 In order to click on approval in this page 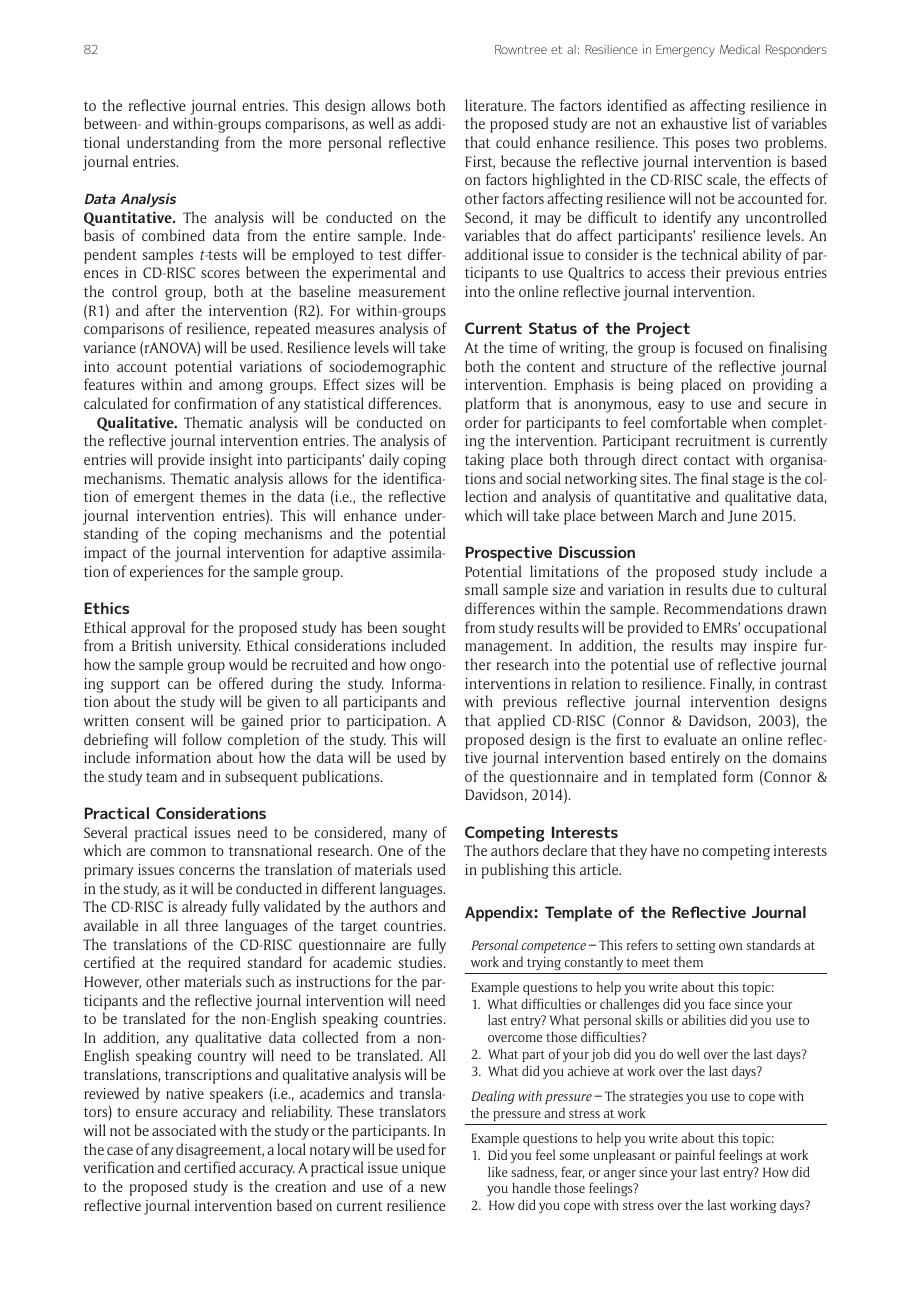, I will do `click(158, 629)`.
